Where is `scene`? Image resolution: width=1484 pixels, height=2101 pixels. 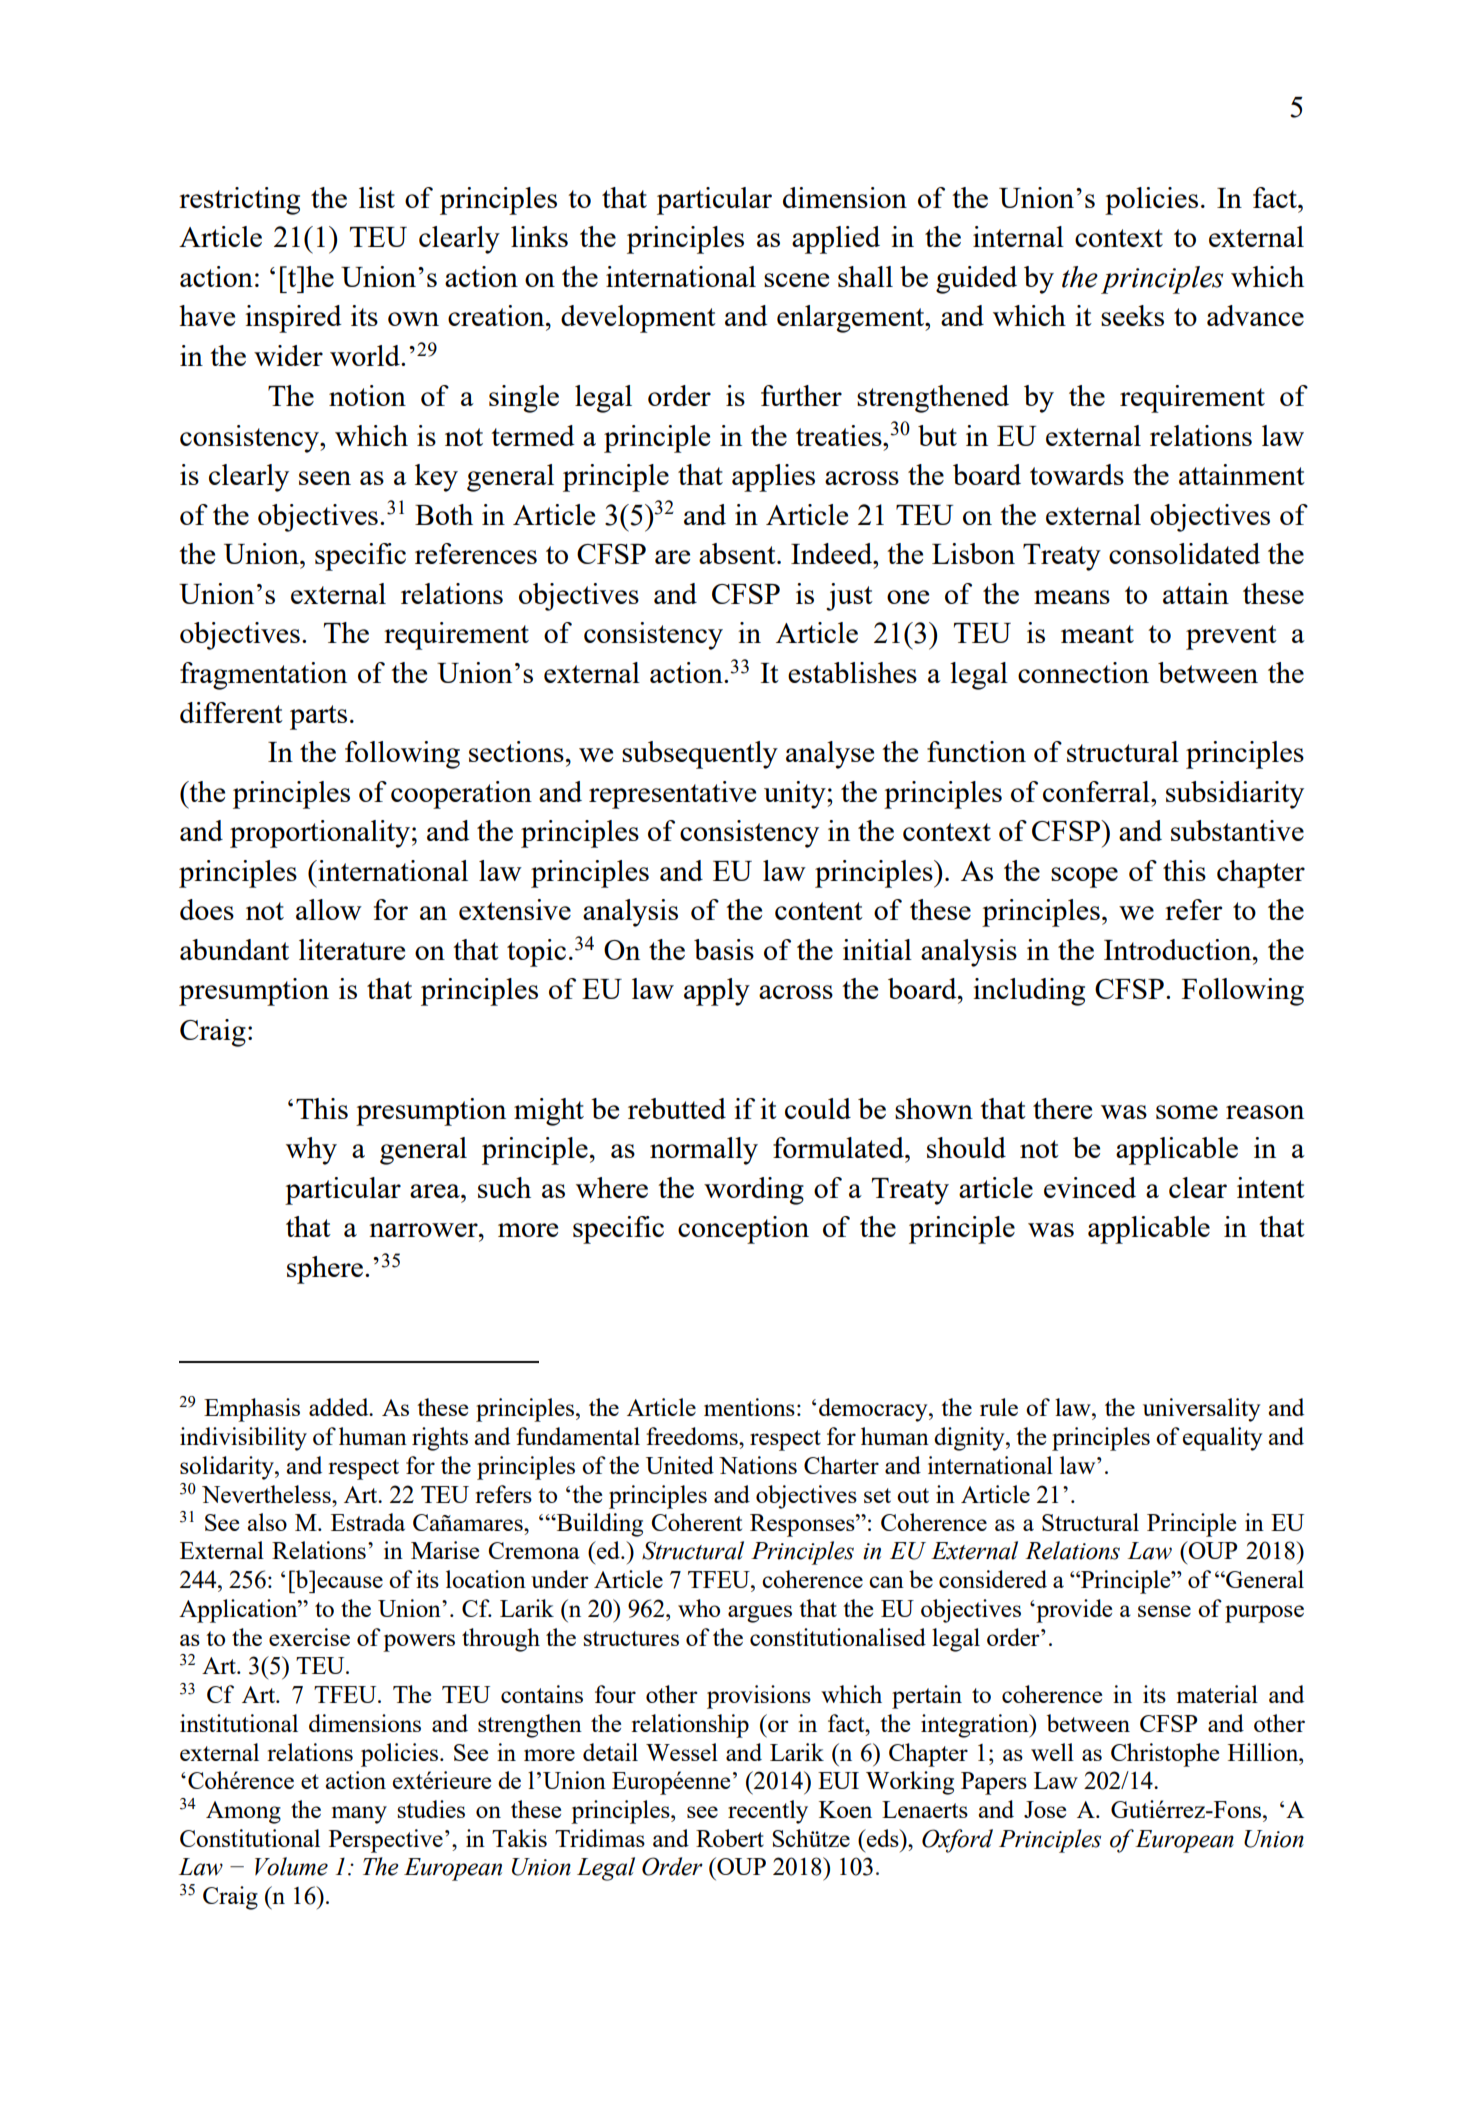
scene is located at coordinates (796, 280).
